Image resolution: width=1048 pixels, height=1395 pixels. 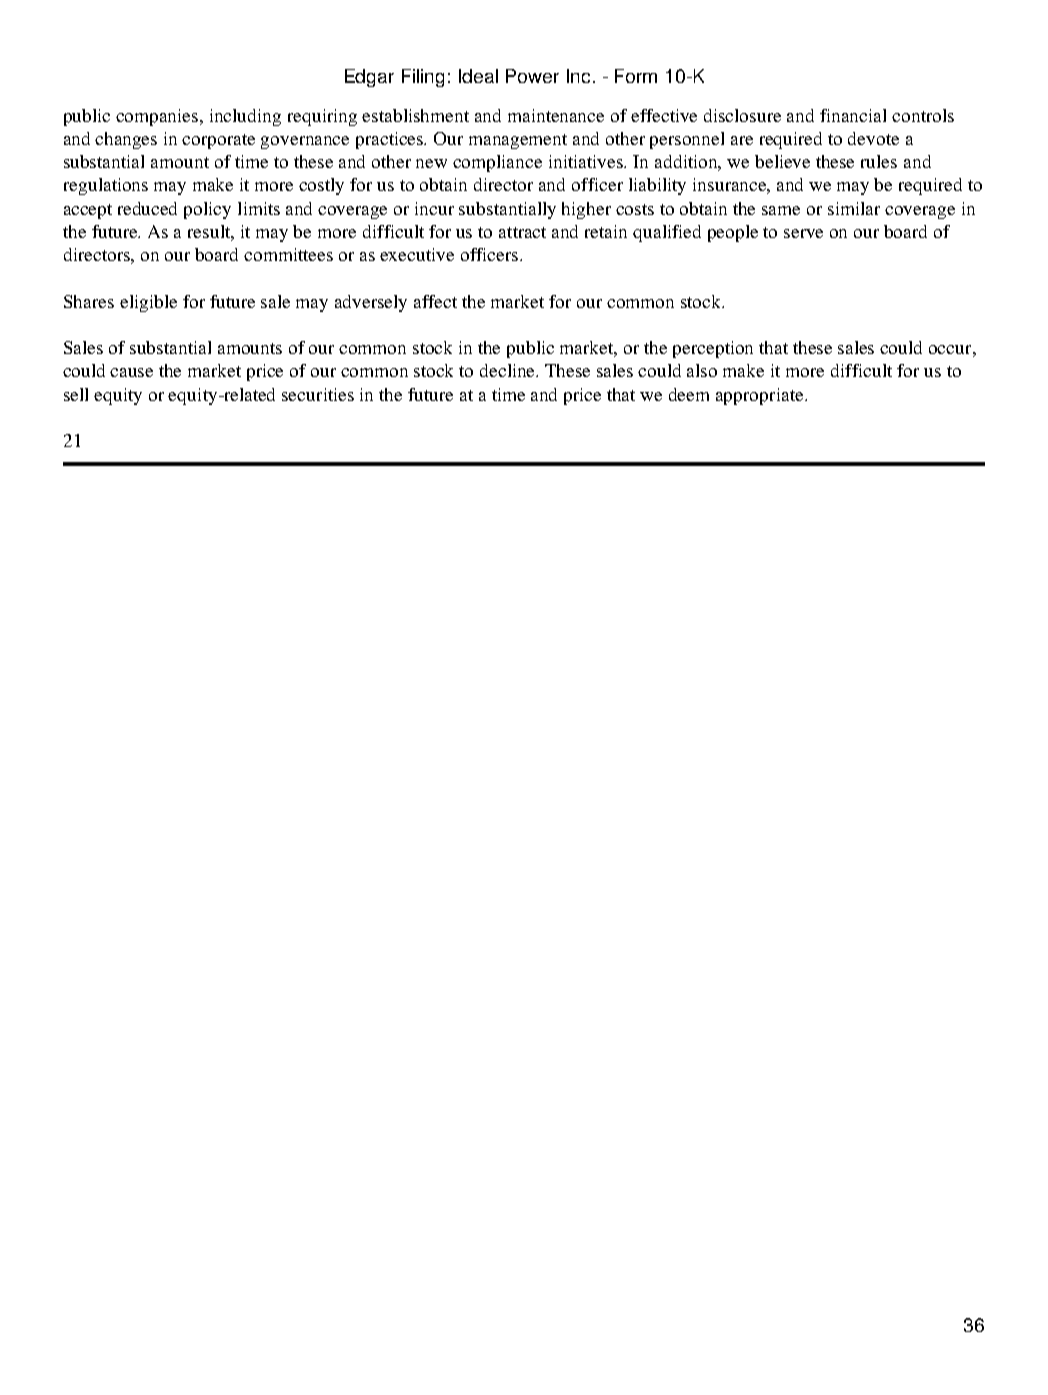 I want to click on cause, so click(x=131, y=372).
